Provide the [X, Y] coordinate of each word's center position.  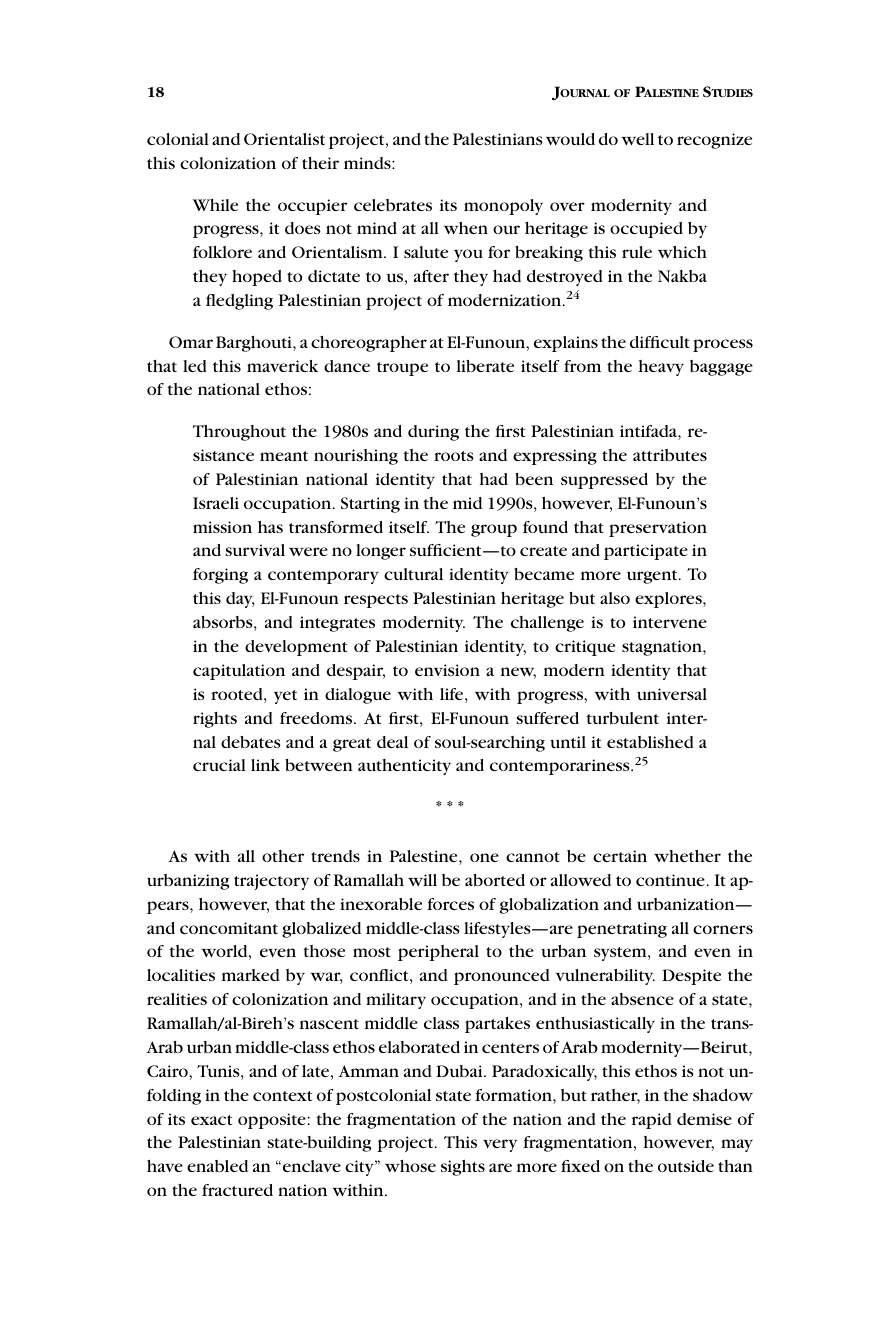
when [466, 228]
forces [450, 904]
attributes [670, 455]
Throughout [239, 433]
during [433, 433]
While [215, 205]
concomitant [229, 928]
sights [463, 1168]
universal [672, 694]
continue [670, 880]
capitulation [239, 672]
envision [447, 670]
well [638, 139]
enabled [217, 1166]
